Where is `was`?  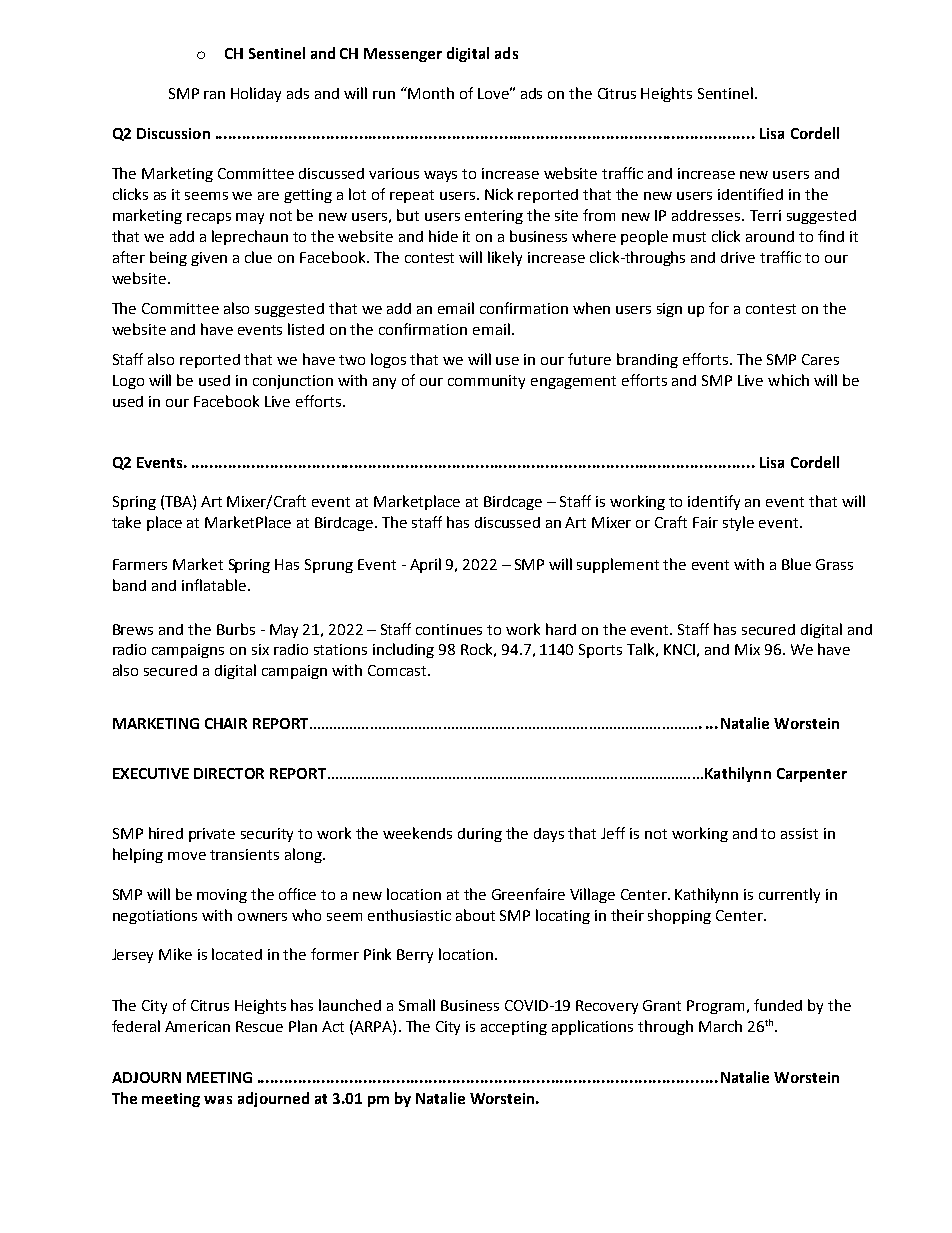
was is located at coordinates (218, 1100).
